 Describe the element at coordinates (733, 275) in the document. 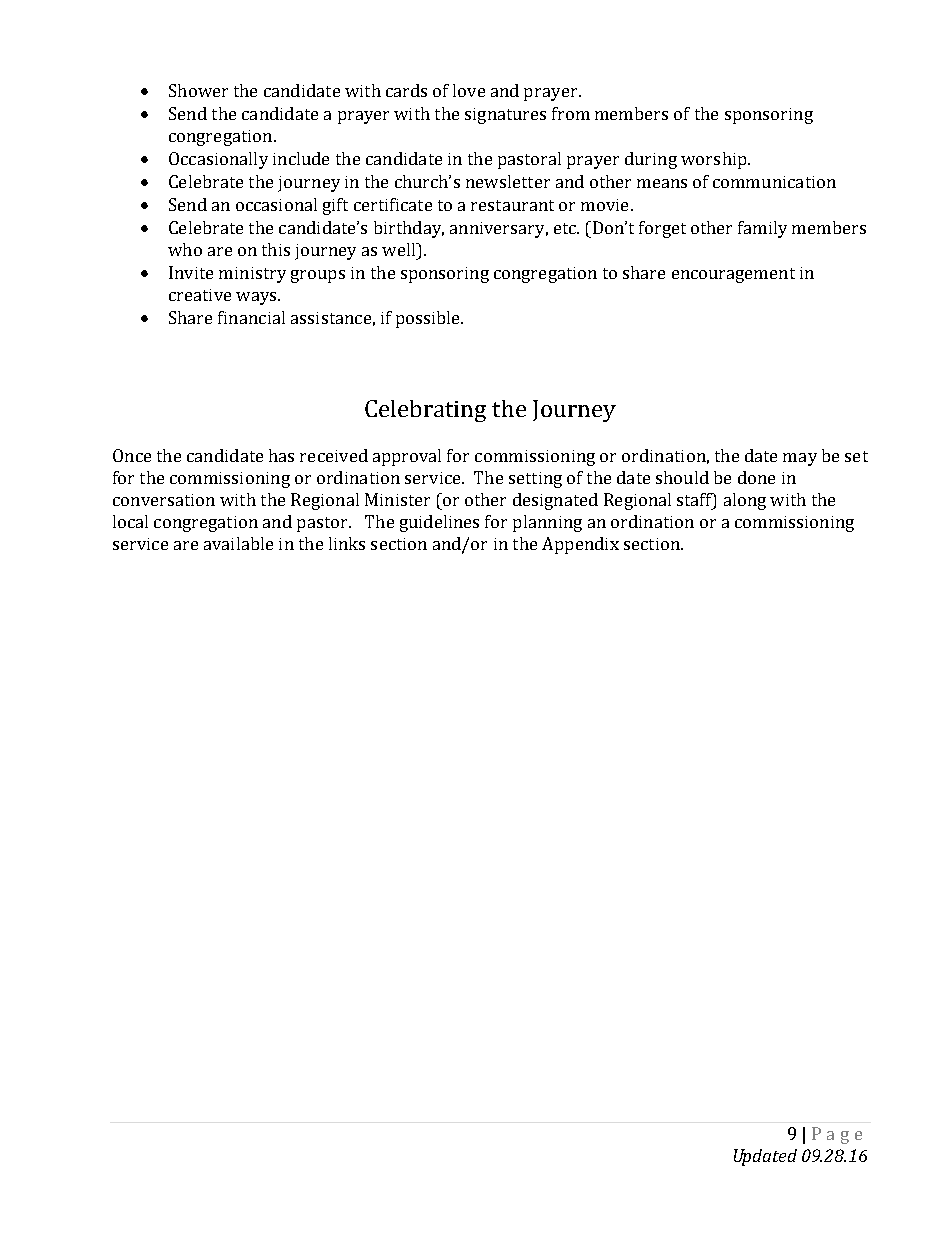

I see `encouragement` at that location.
